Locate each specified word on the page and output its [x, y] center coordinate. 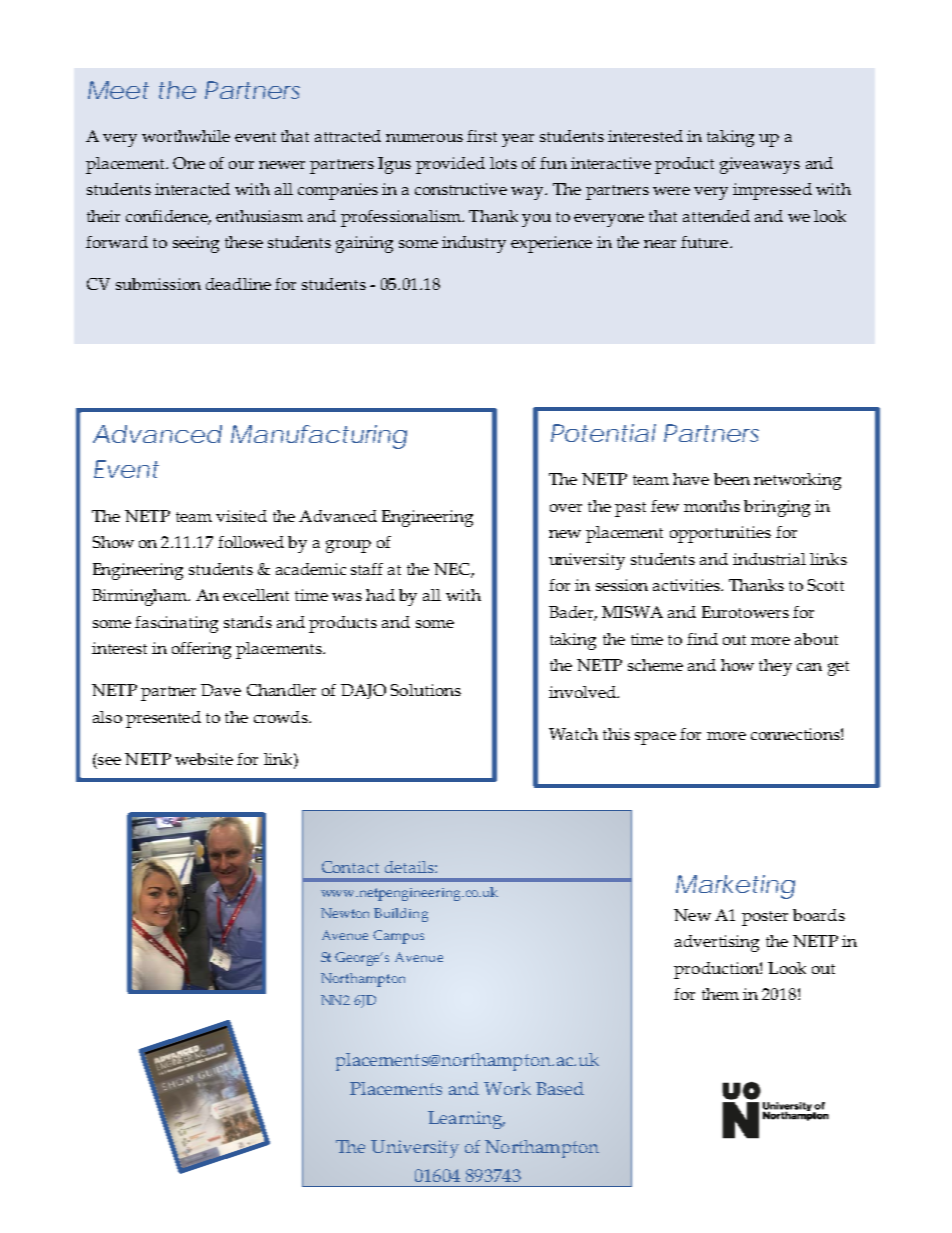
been [732, 479]
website [204, 759]
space [655, 738]
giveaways [760, 165]
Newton [345, 913]
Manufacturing [319, 437]
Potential [603, 433]
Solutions [426, 690]
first [482, 136]
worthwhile [186, 136]
